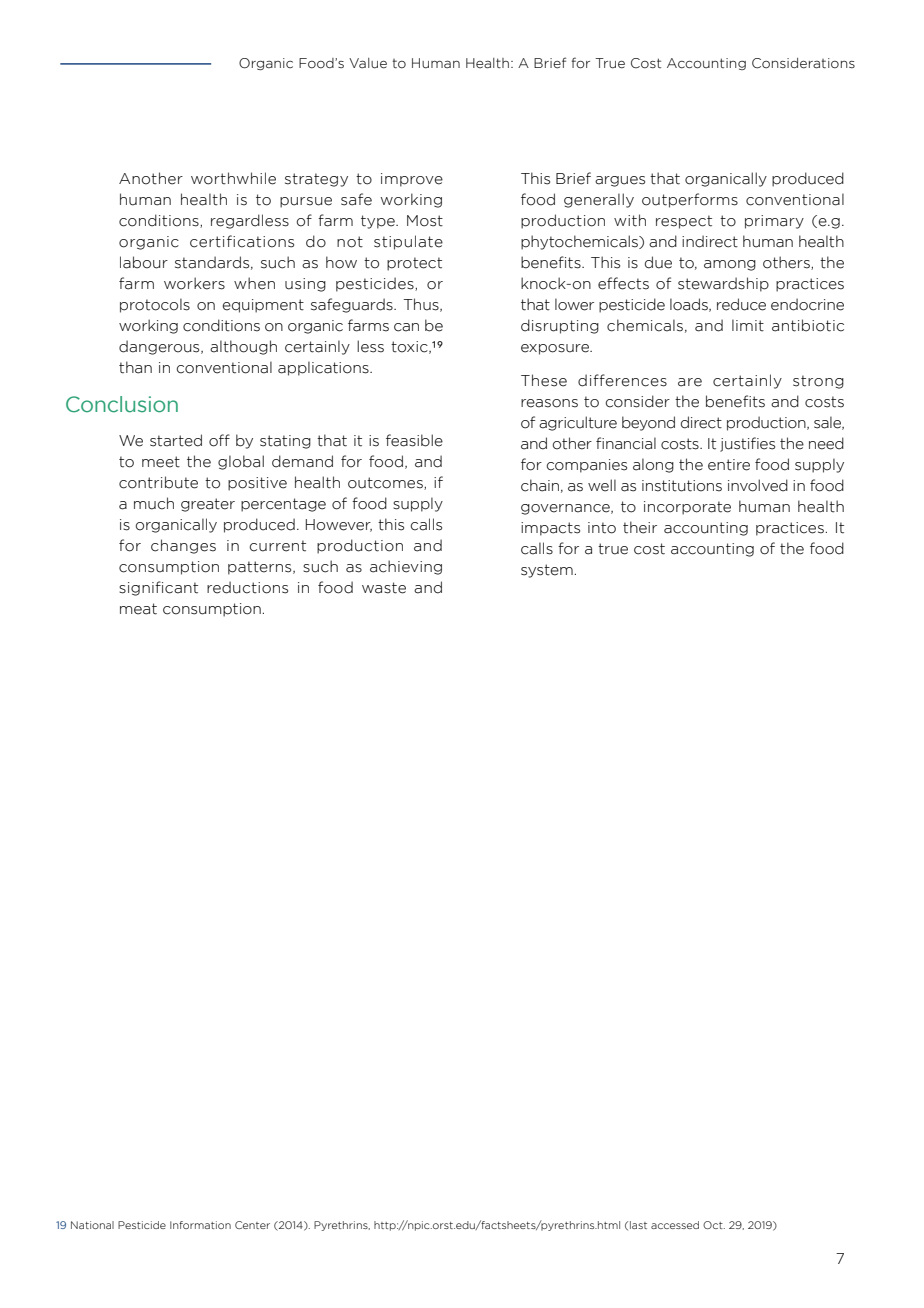 The width and height of the document is (924, 1308). What do you see at coordinates (547, 571) in the document?
I see `system` at bounding box center [547, 571].
